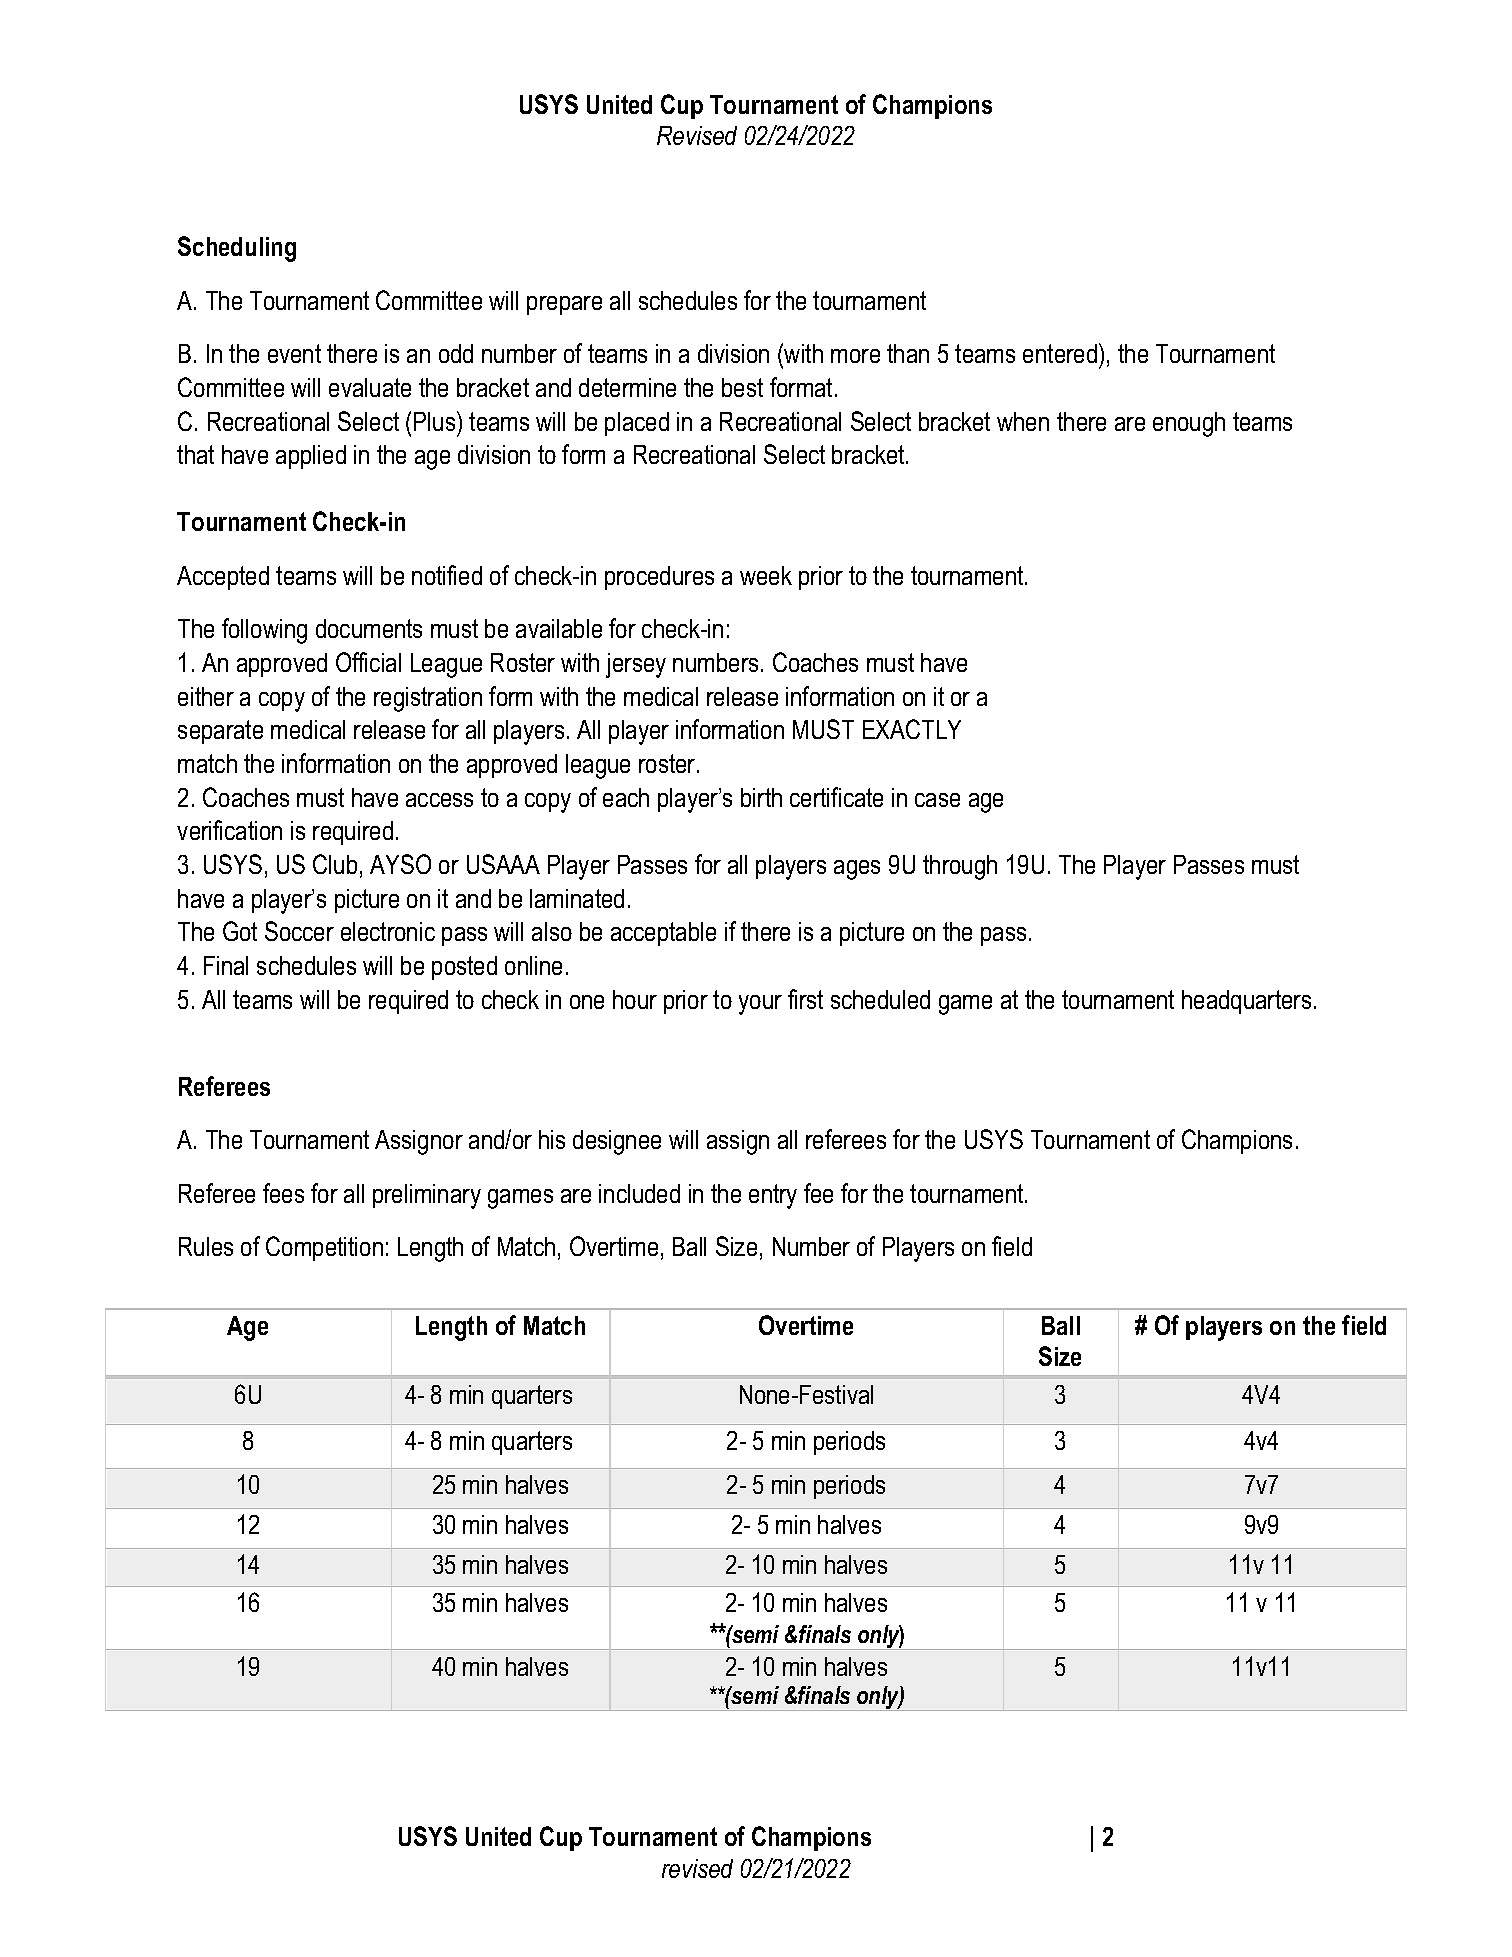 The width and height of the screenshot is (1512, 1957). I want to click on entry, so click(773, 1196).
